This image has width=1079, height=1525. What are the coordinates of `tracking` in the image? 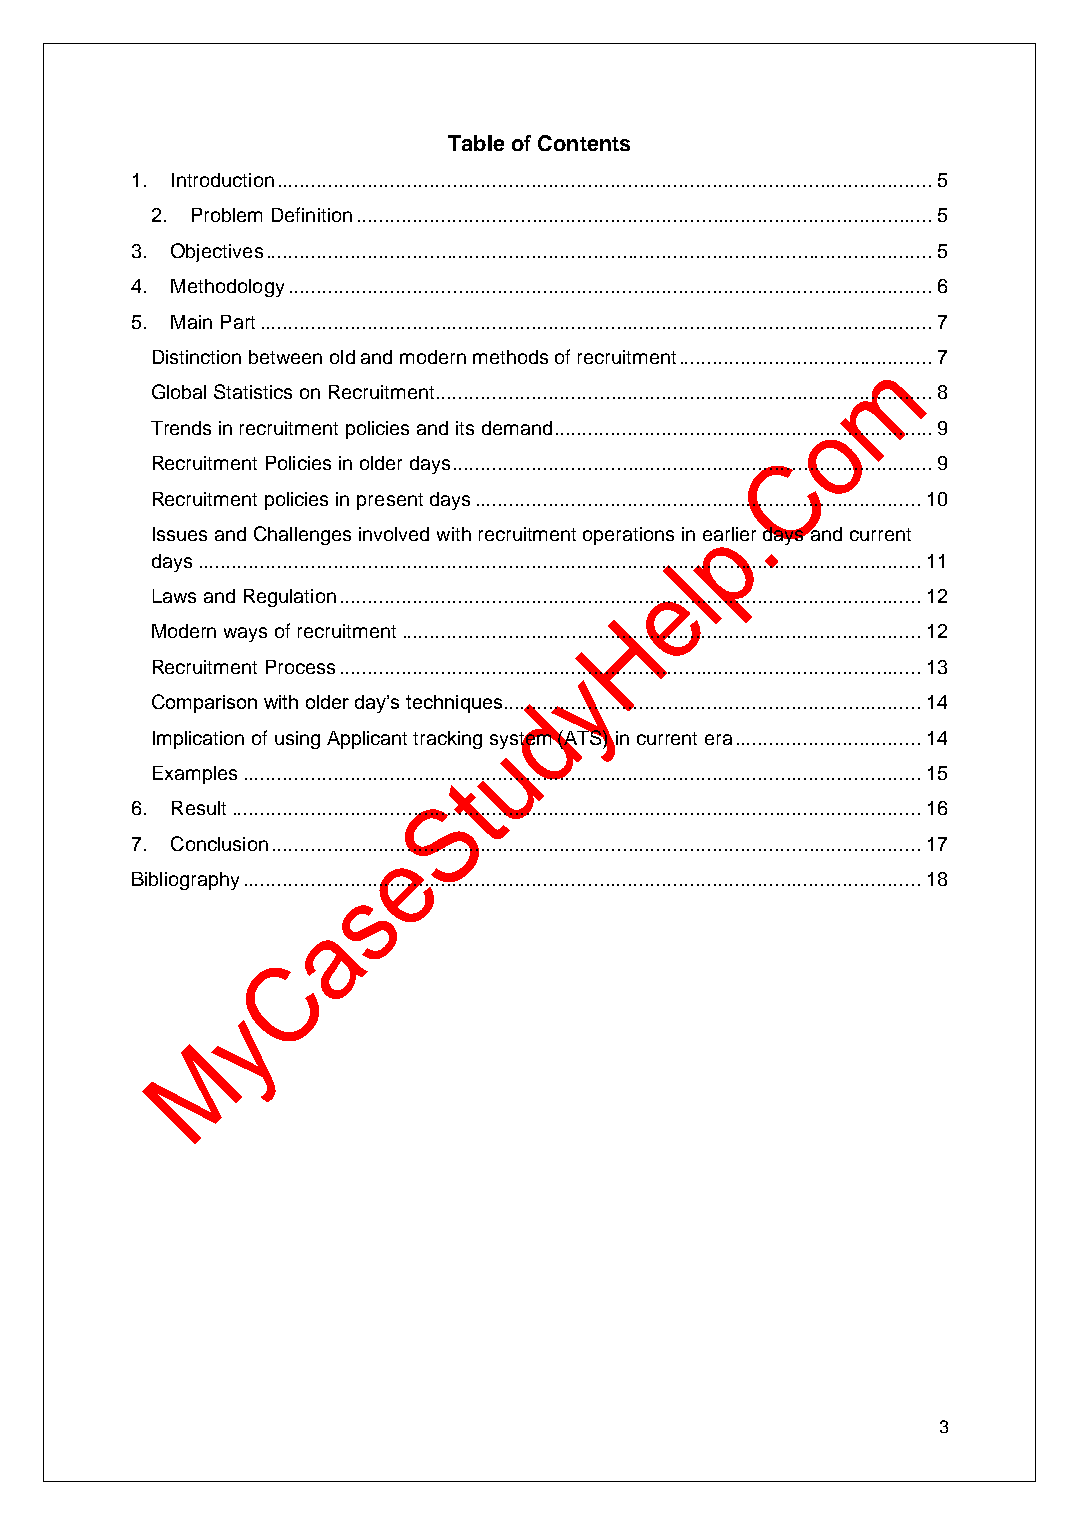 It's located at (447, 740).
